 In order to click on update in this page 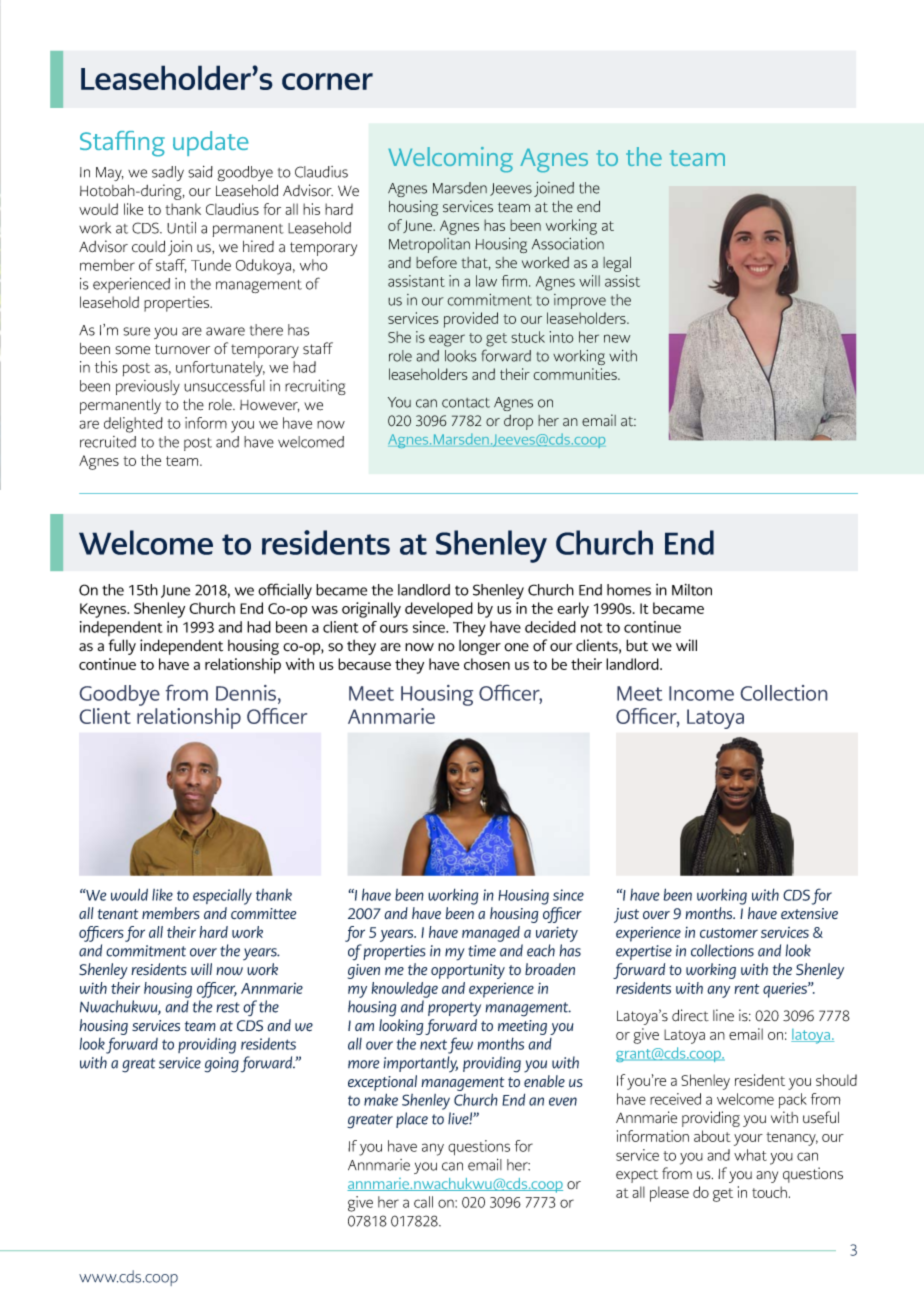, I will do `click(211, 143)`.
